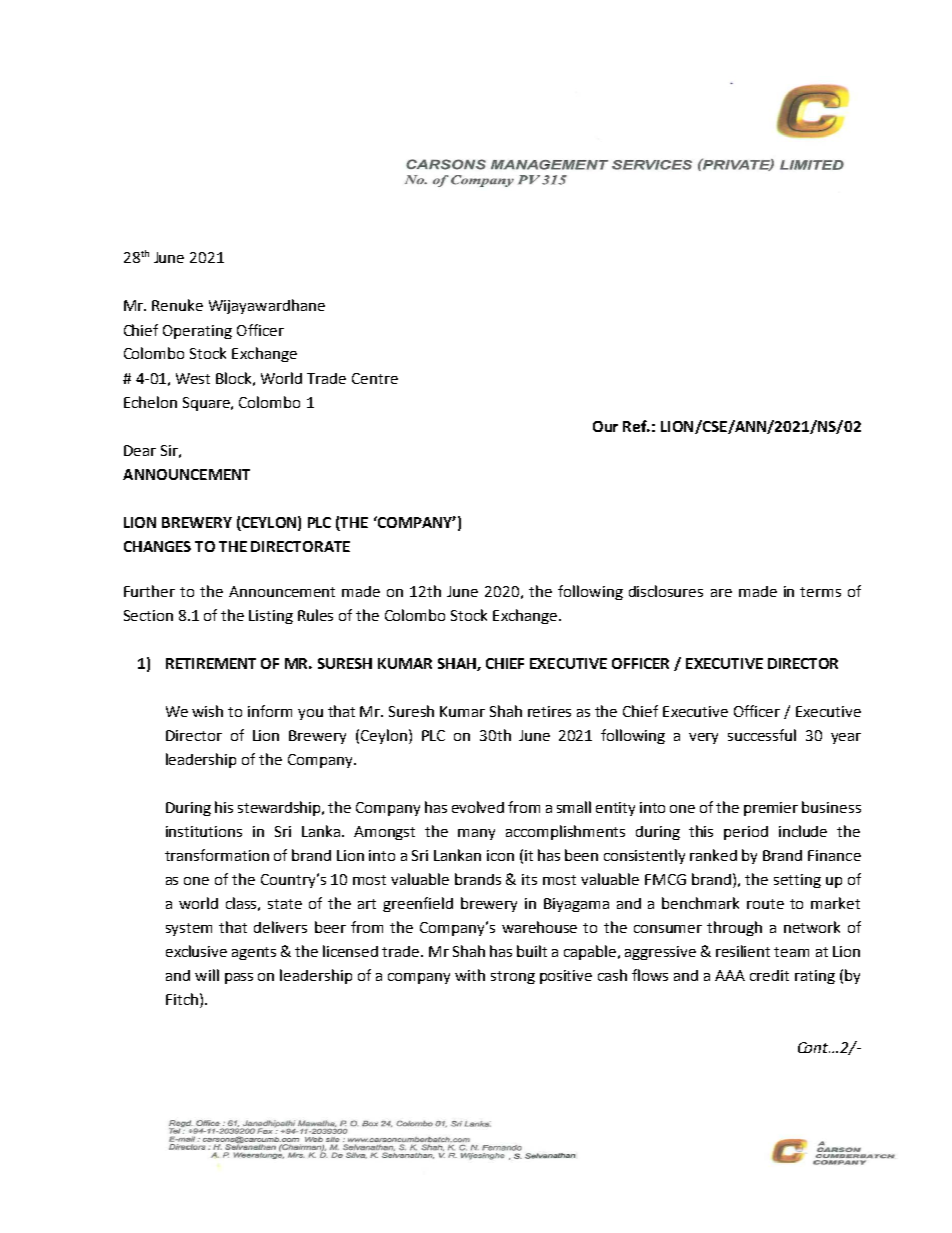  What do you see at coordinates (636, 426) in the screenshot?
I see `Ref` at bounding box center [636, 426].
